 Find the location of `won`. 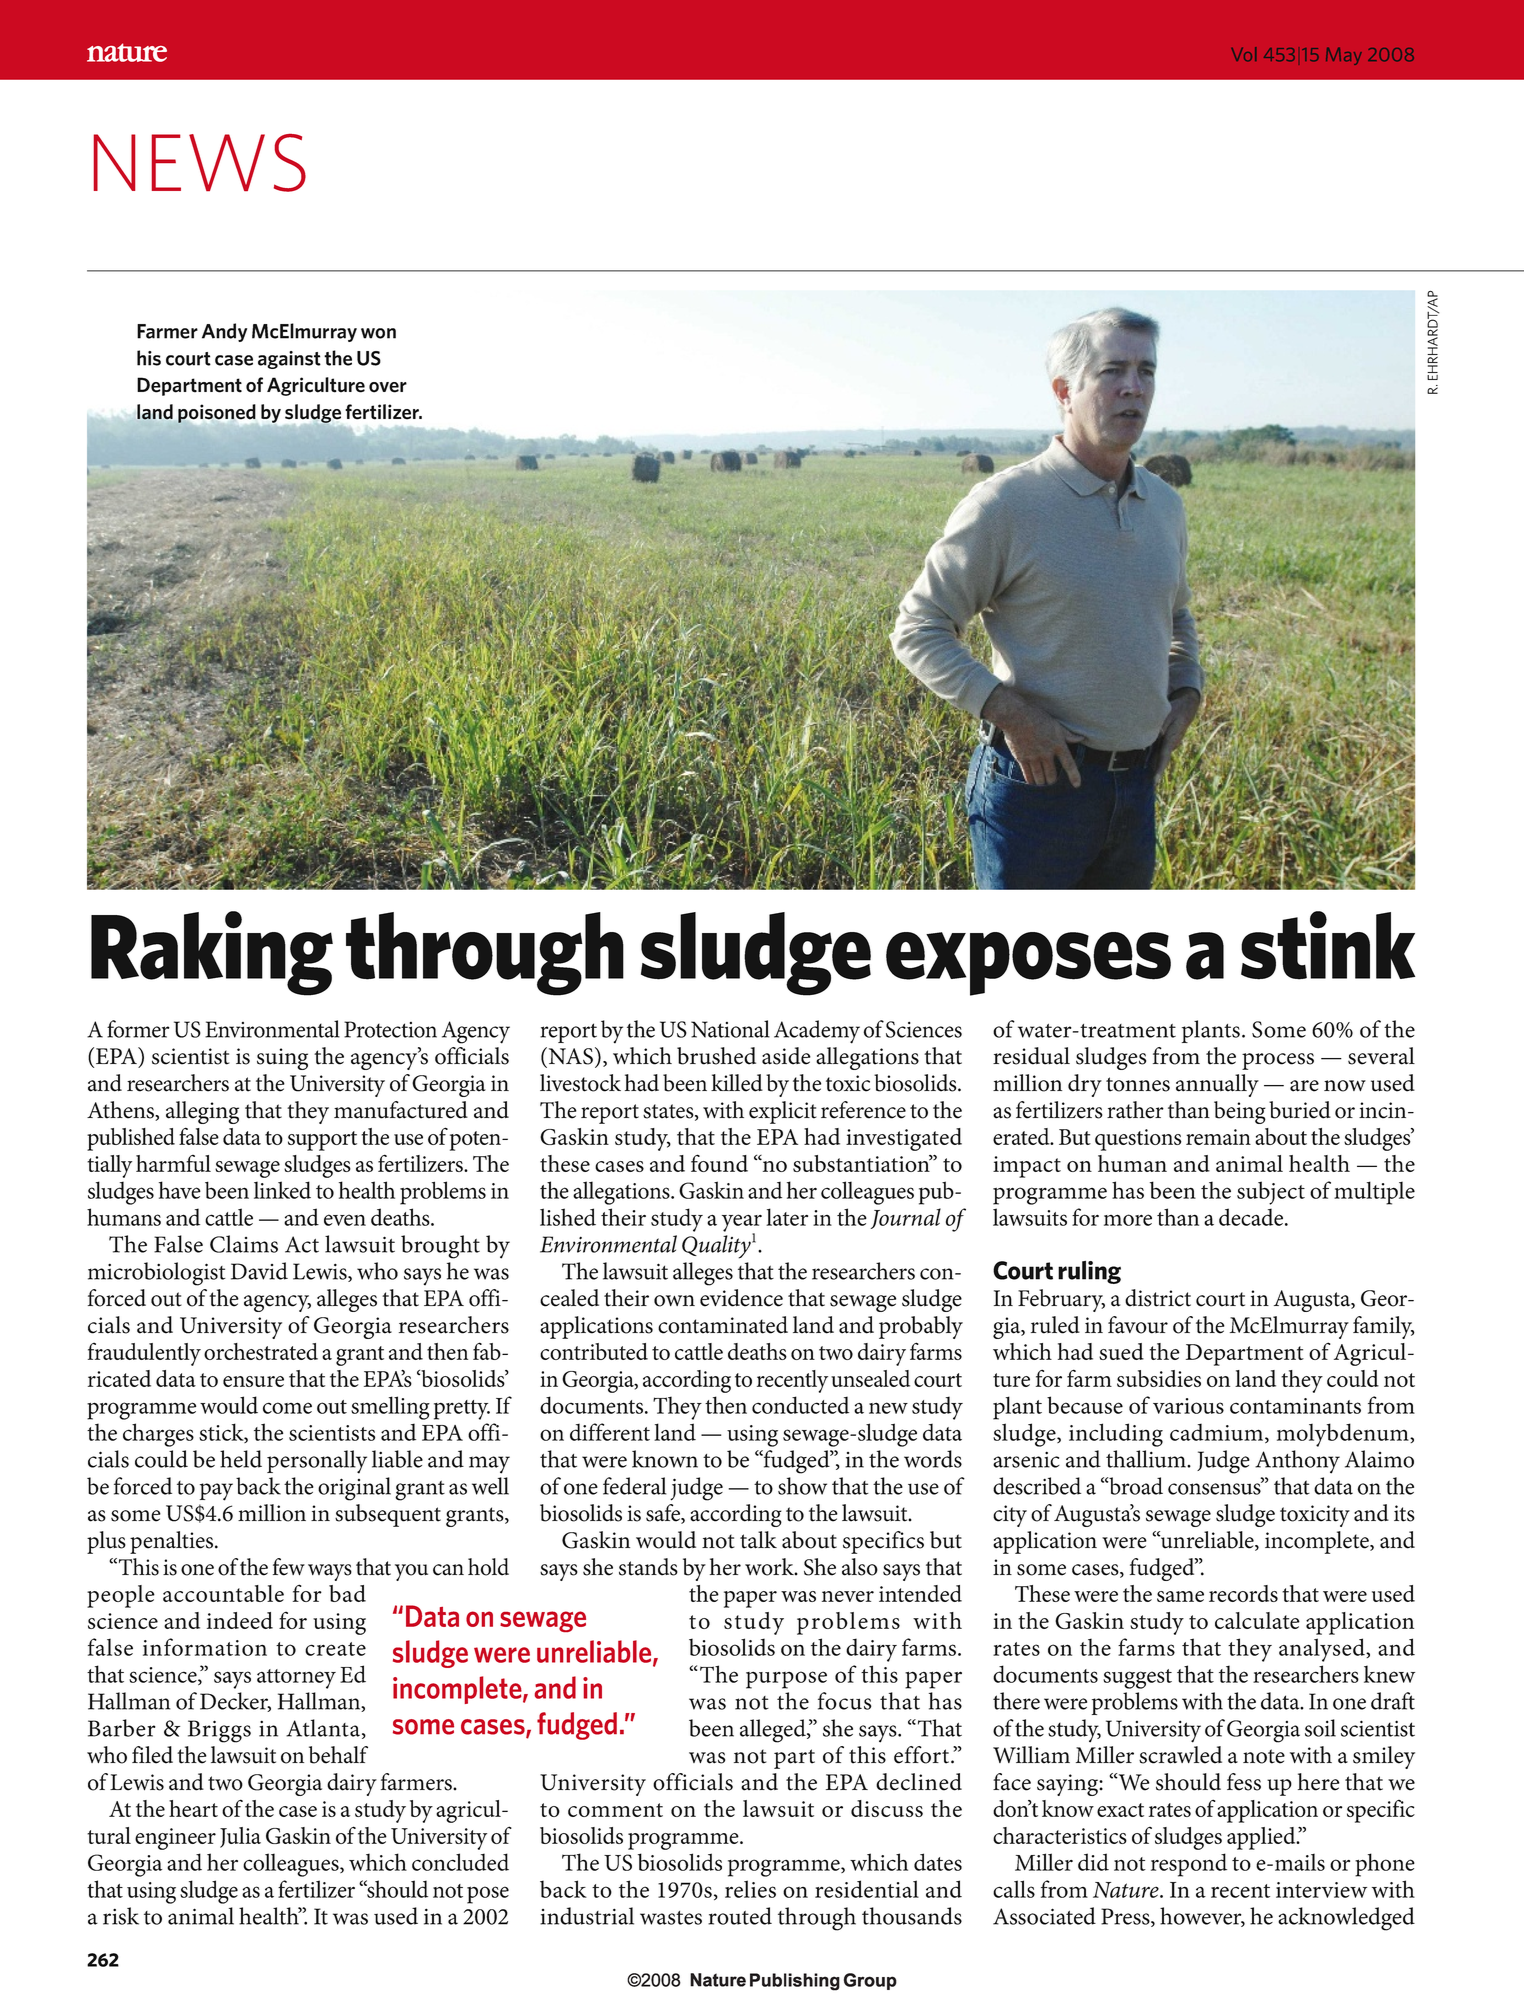

won is located at coordinates (378, 333).
